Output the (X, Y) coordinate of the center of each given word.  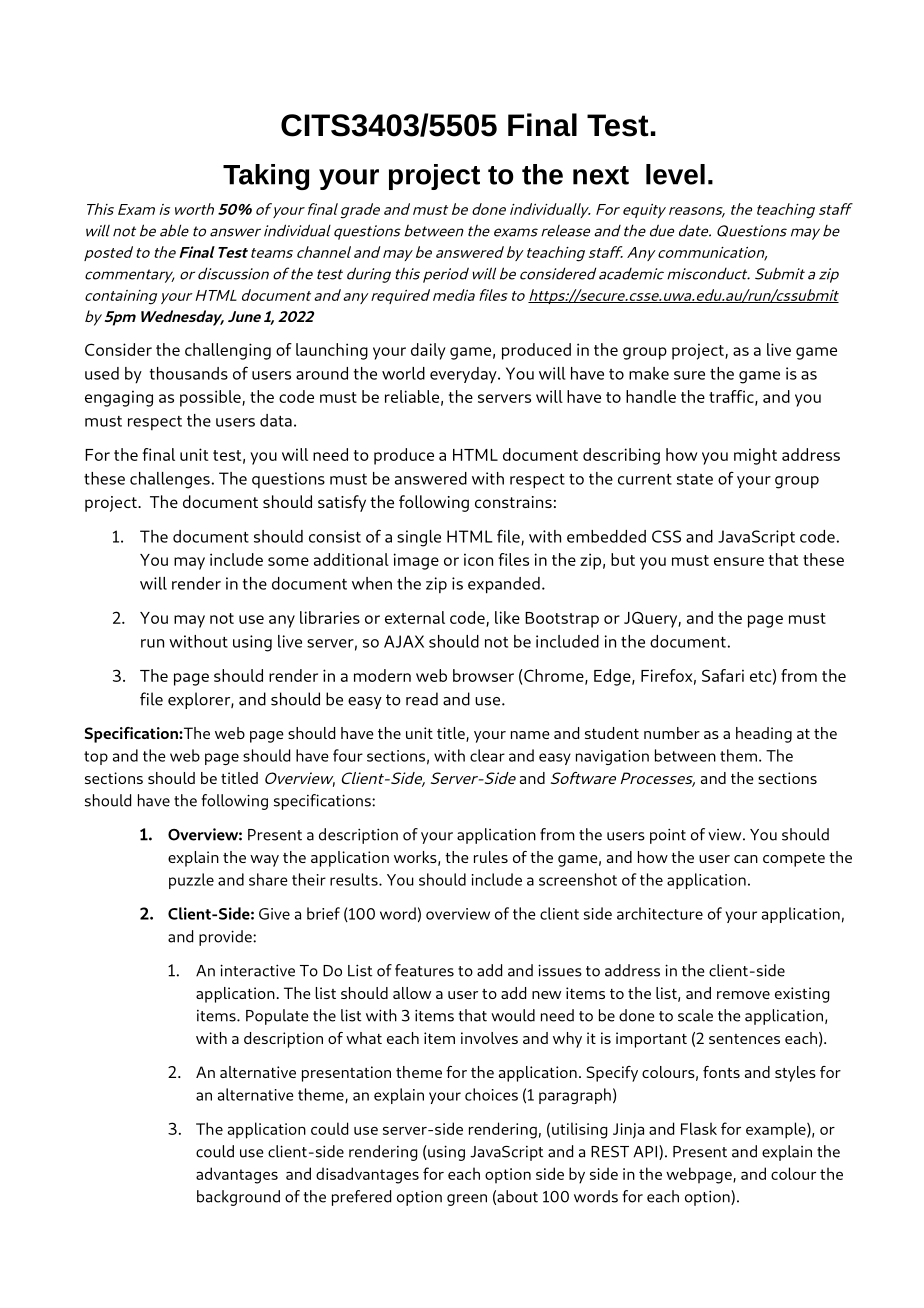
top (96, 758)
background (238, 1198)
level (675, 174)
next (601, 175)
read (422, 699)
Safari (723, 675)
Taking (266, 177)
